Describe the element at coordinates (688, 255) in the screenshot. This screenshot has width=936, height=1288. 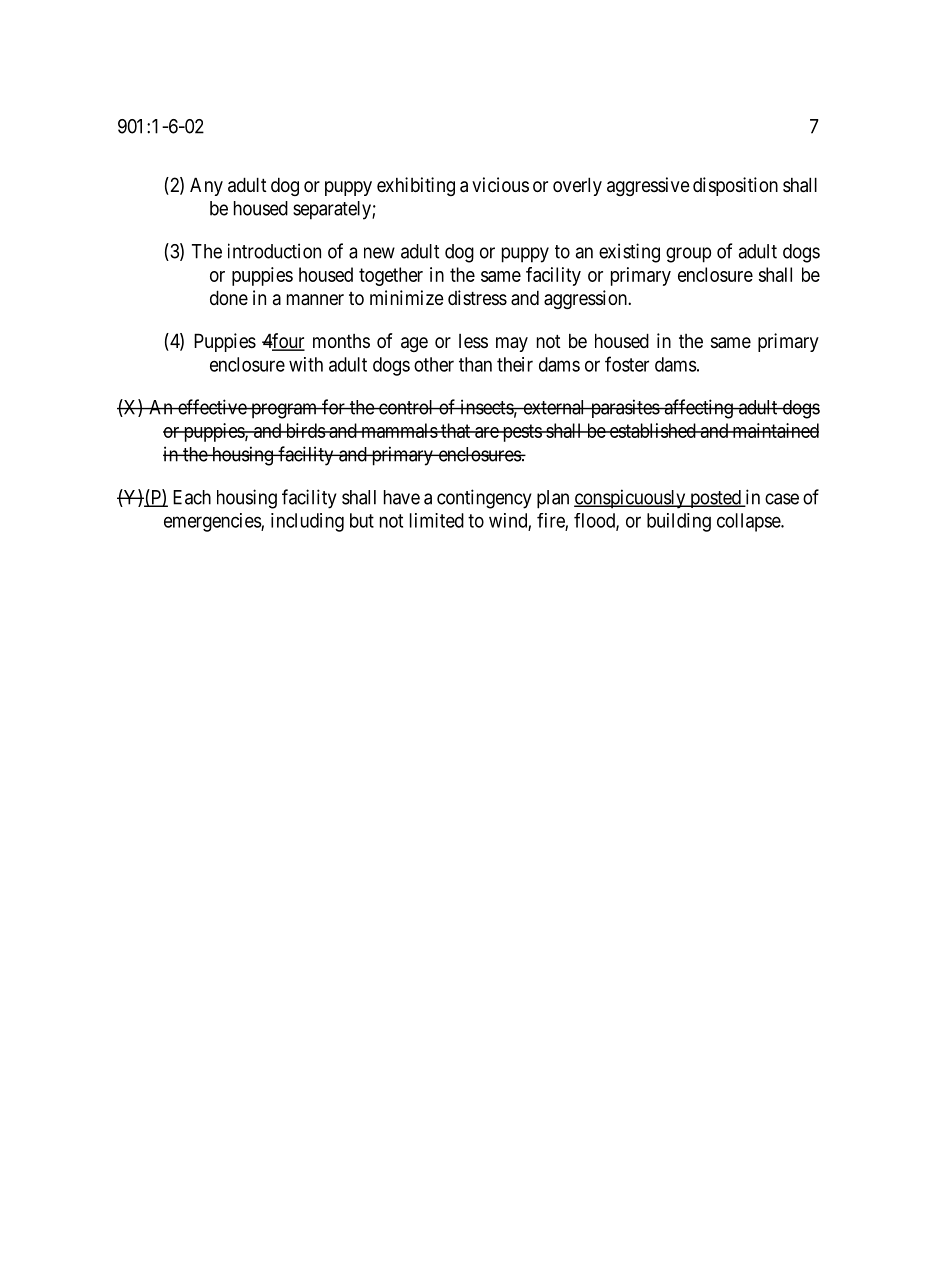
I see `group` at that location.
